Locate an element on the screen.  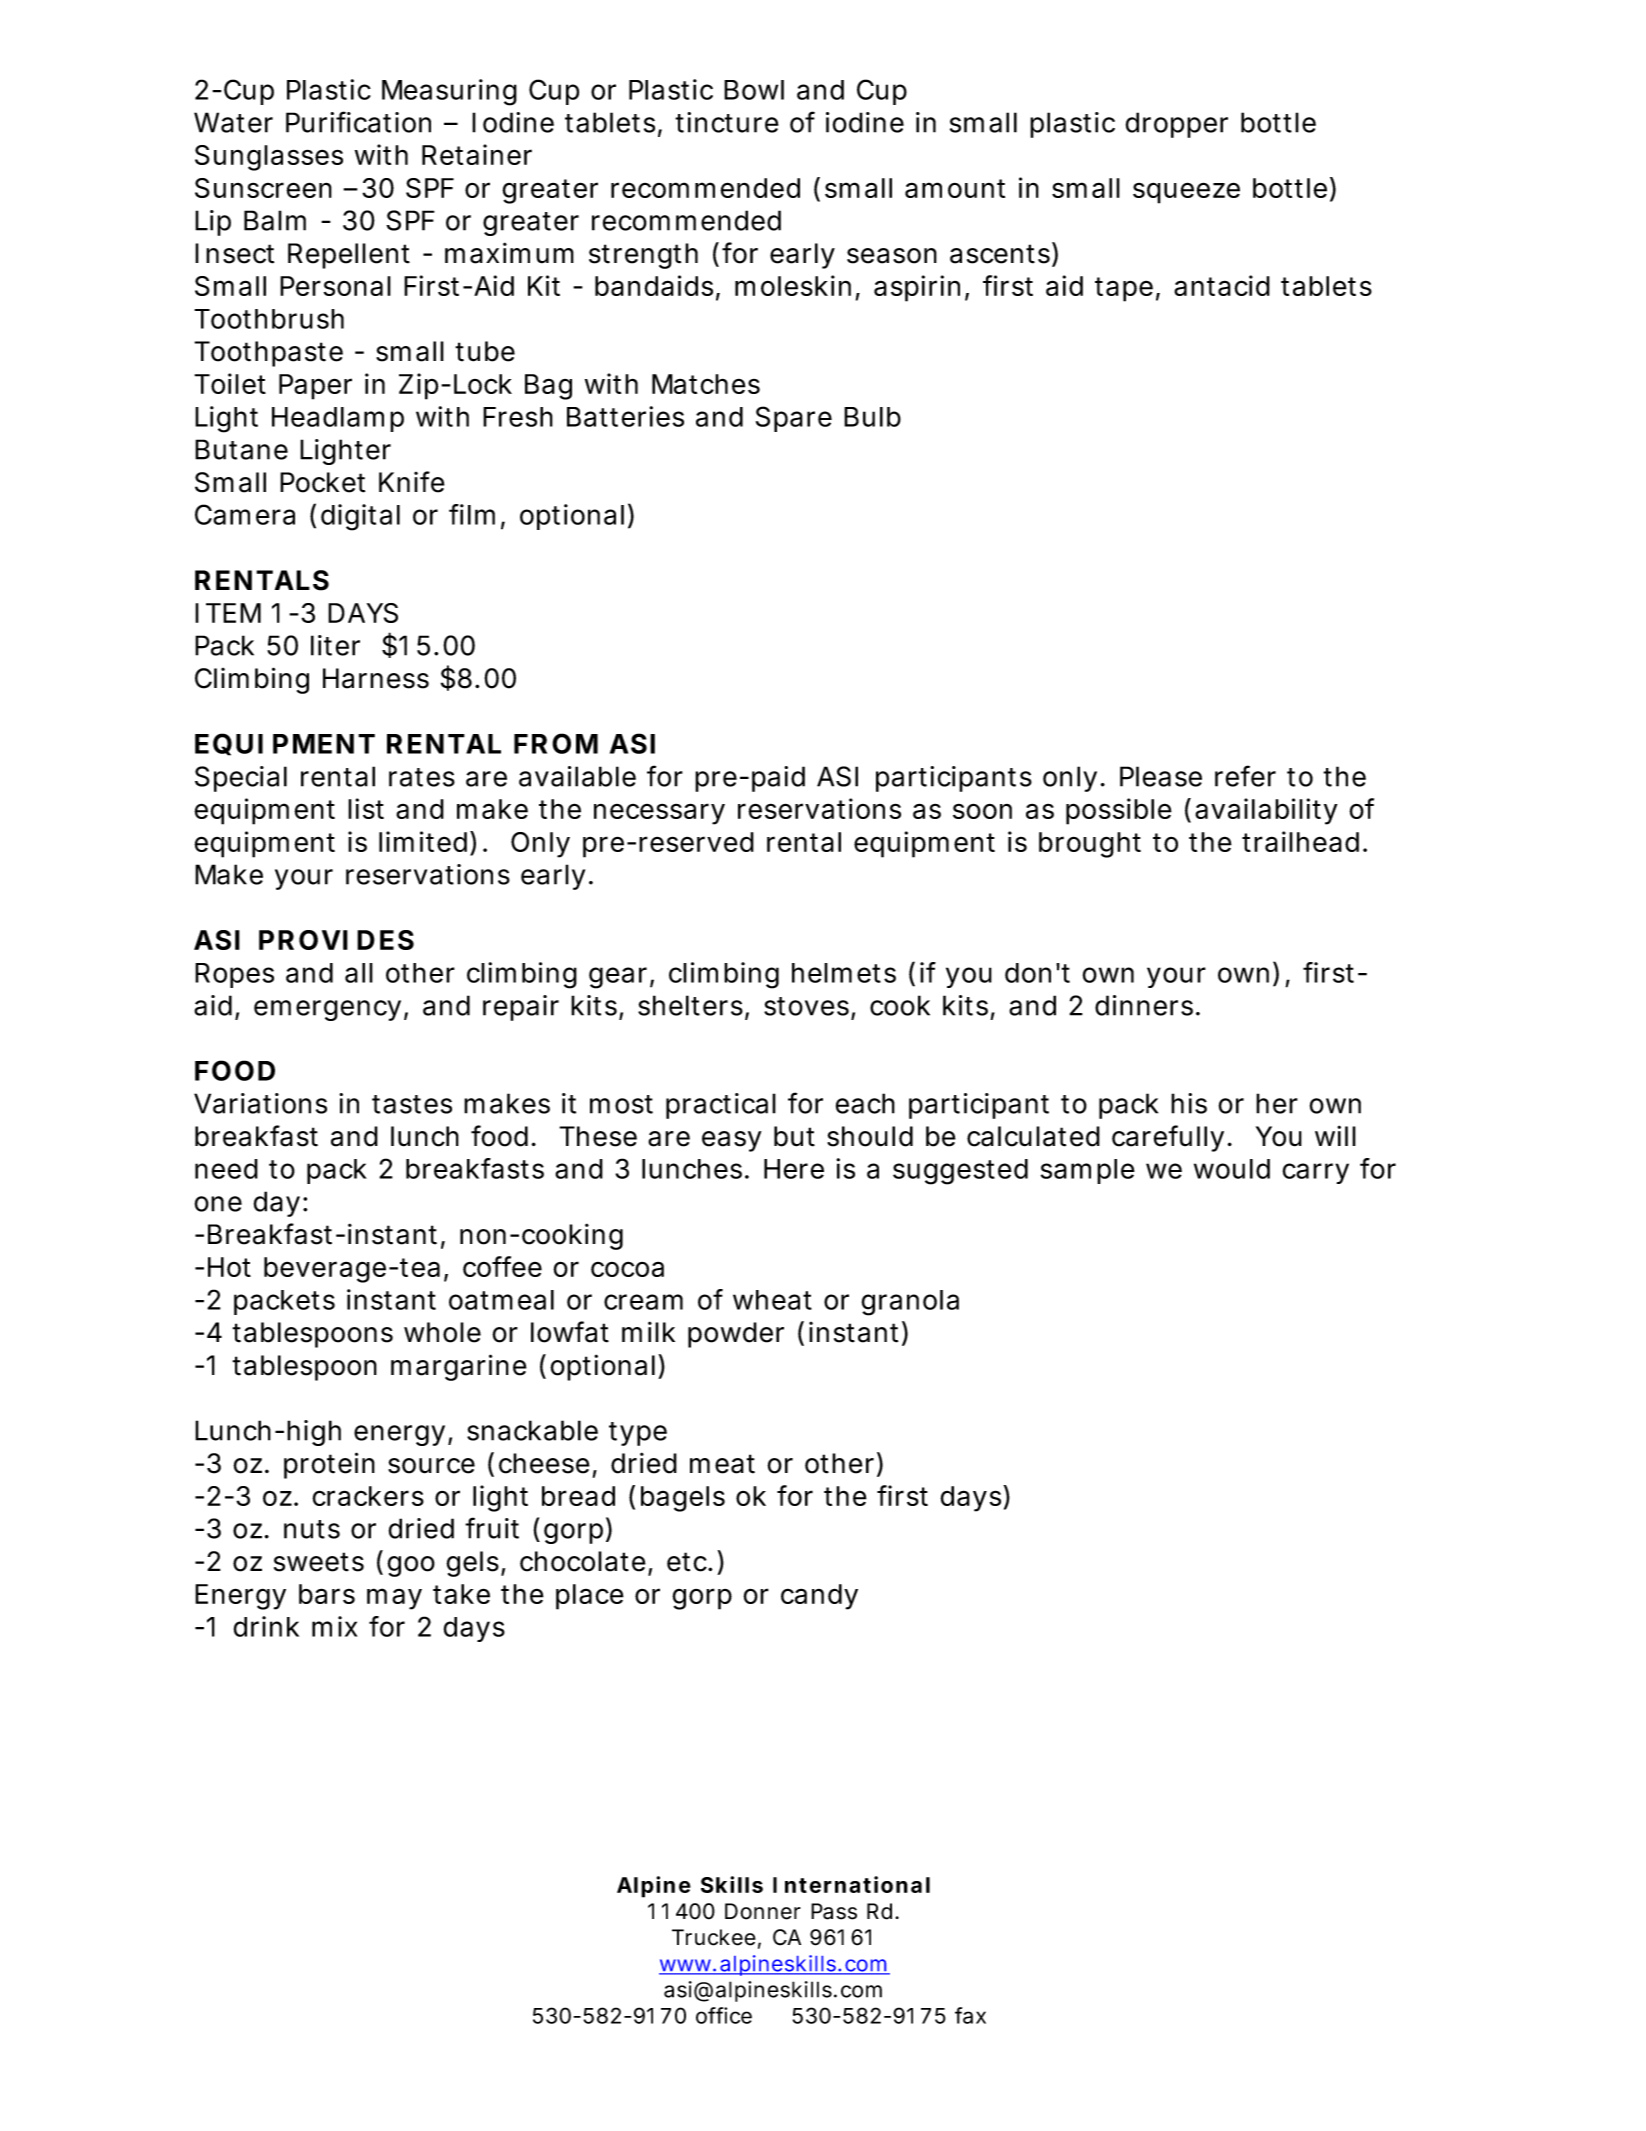
list is located at coordinates (366, 808).
